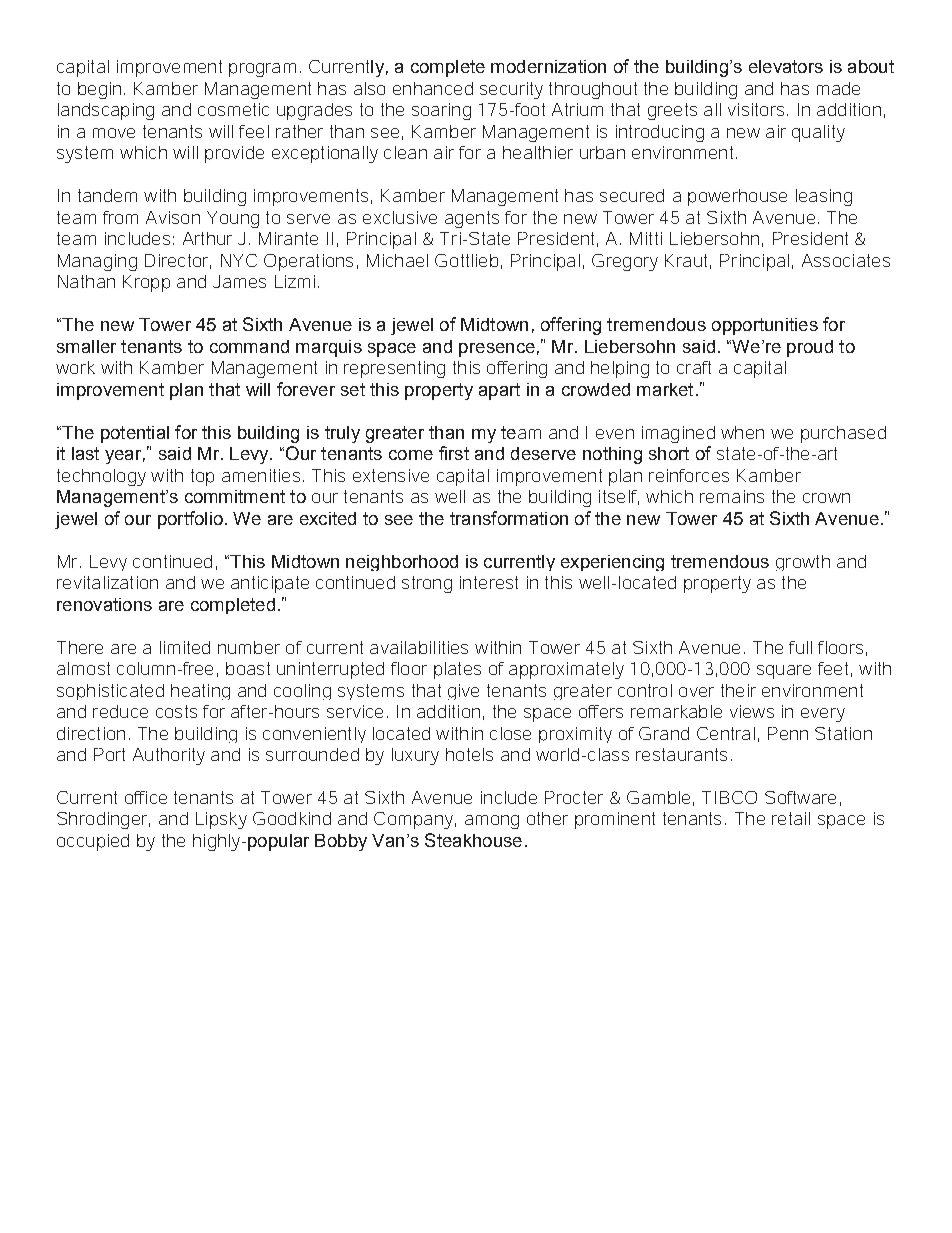  What do you see at coordinates (758, 109) in the screenshot?
I see `visitors` at bounding box center [758, 109].
